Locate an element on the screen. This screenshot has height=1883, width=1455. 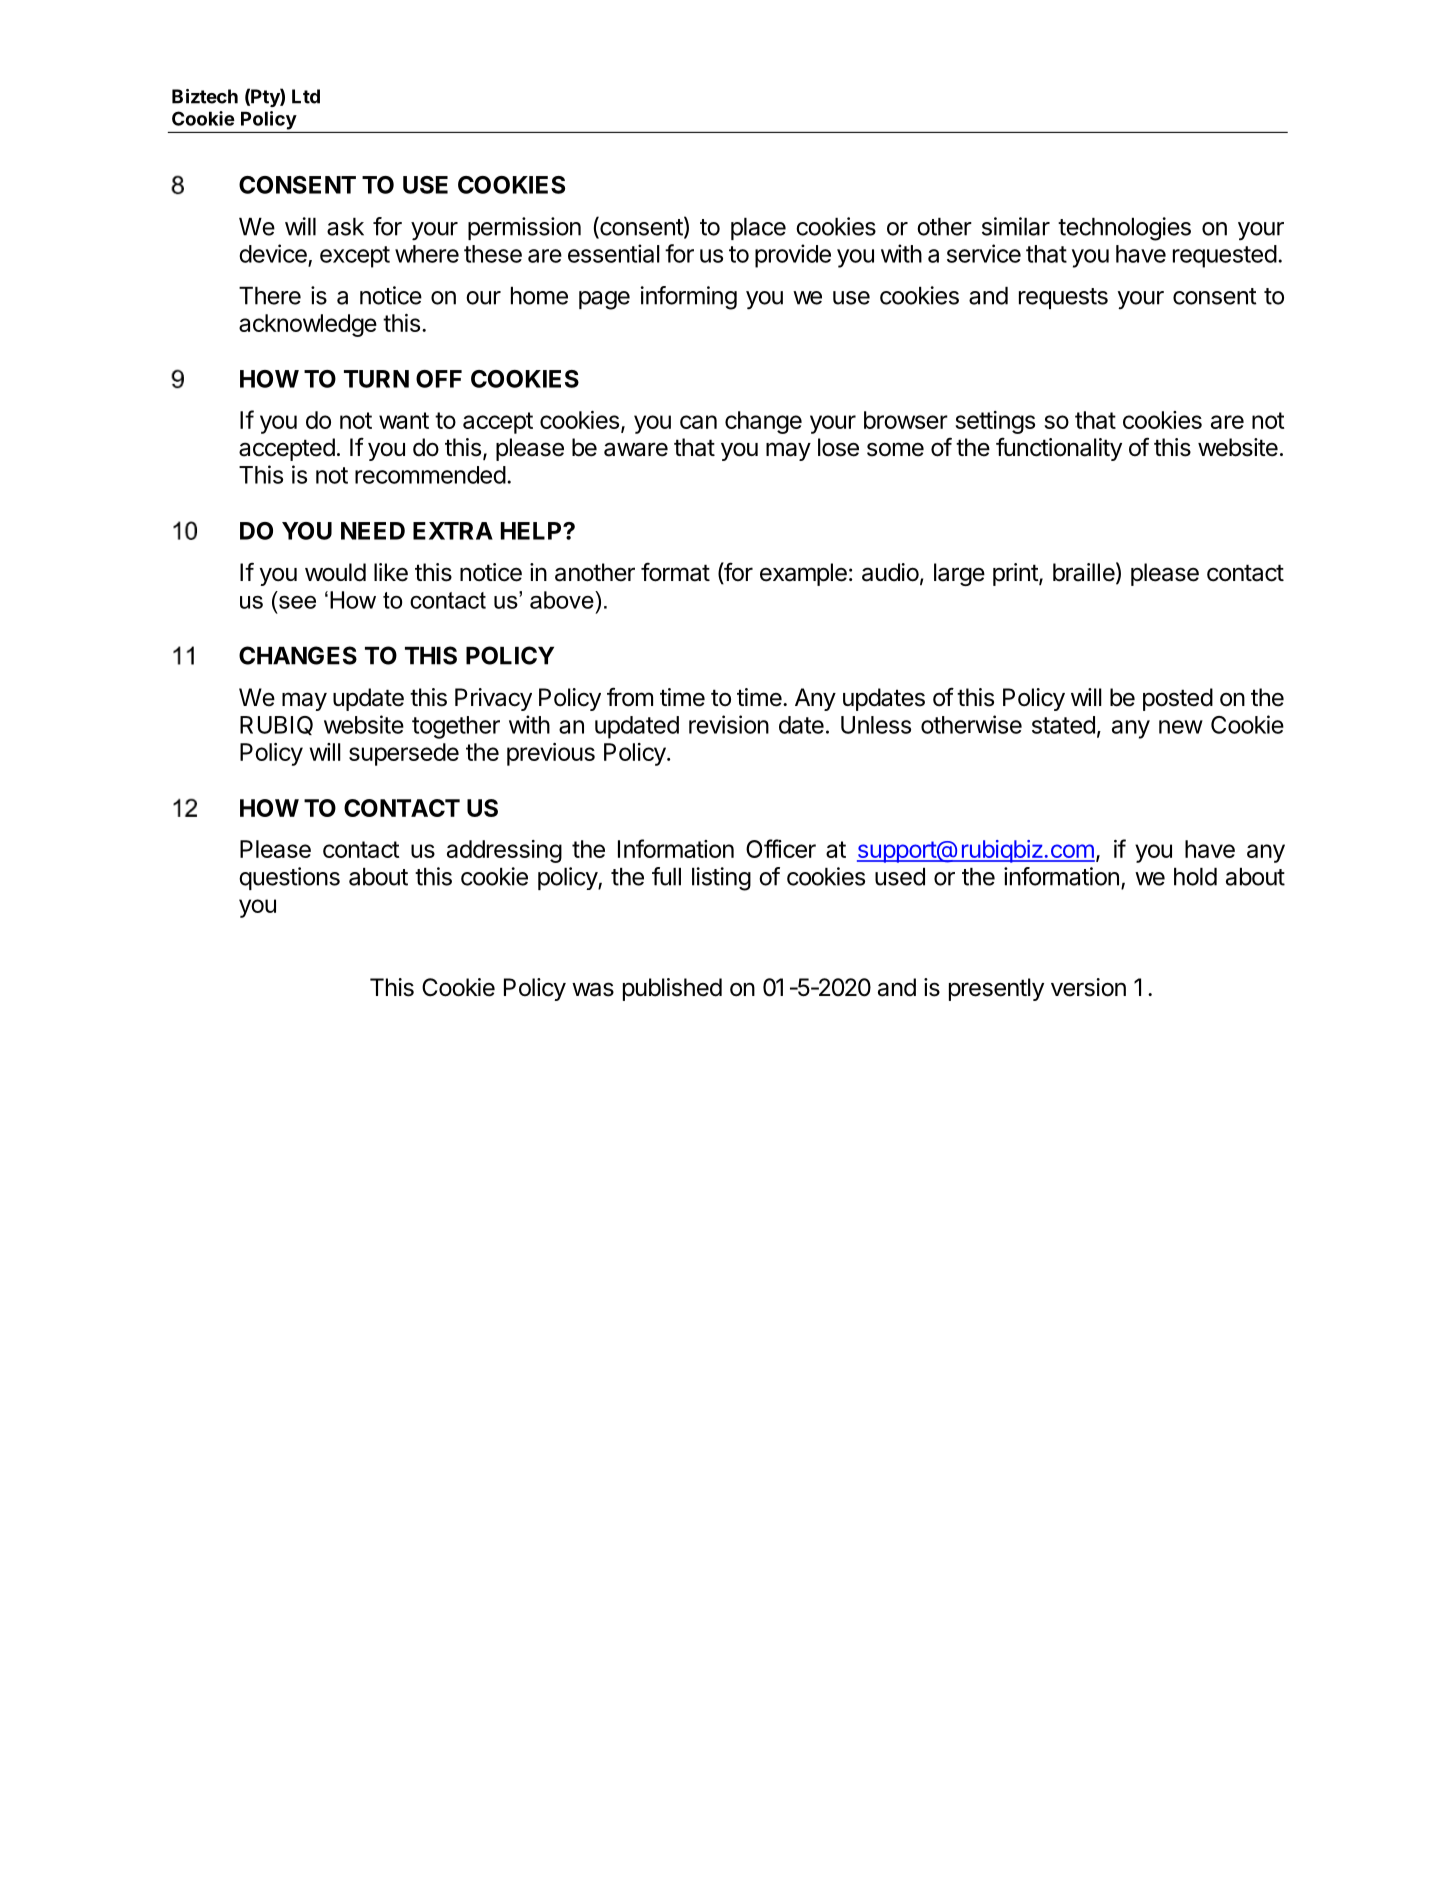
version is located at coordinates (1088, 987).
